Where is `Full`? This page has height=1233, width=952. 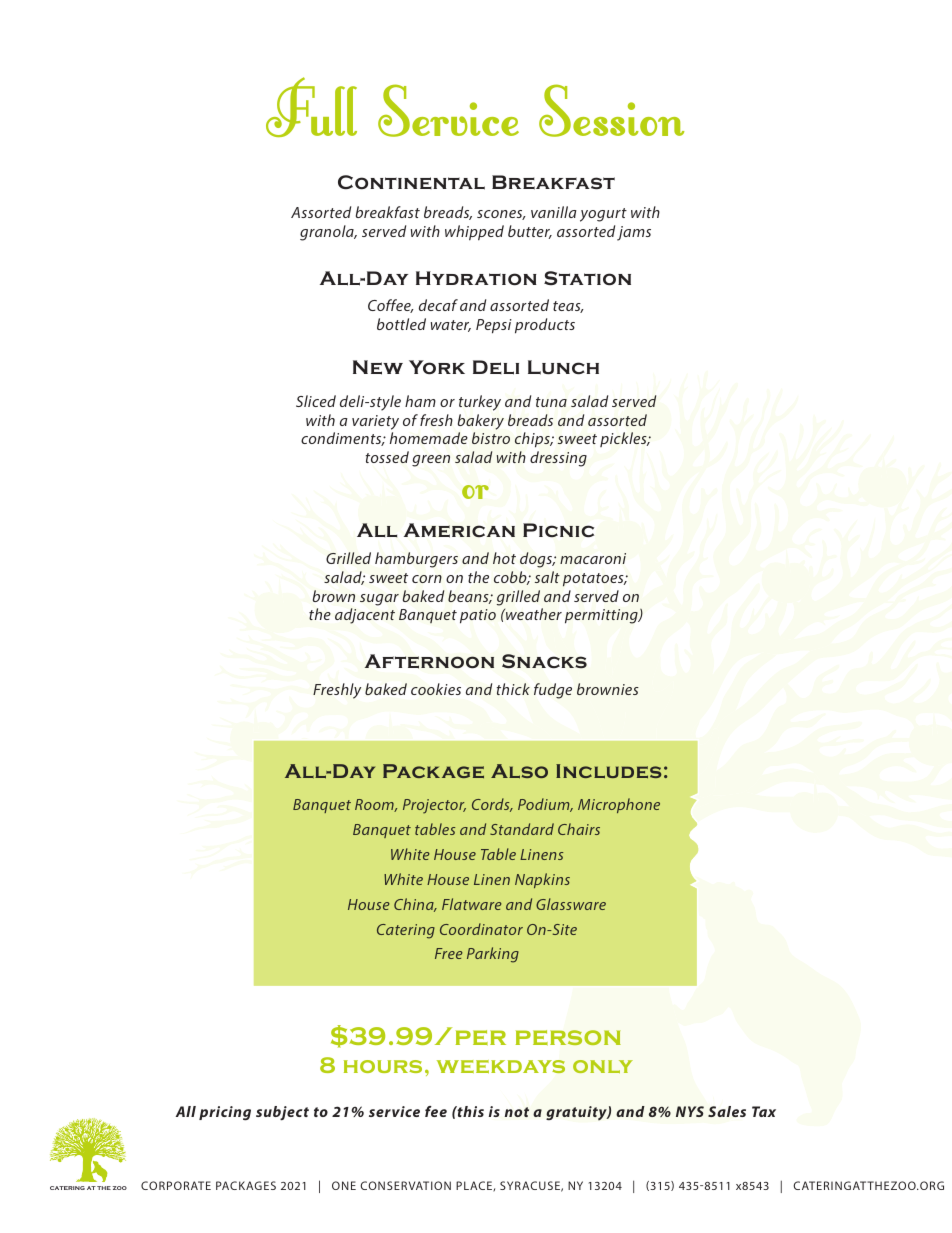 Full is located at coordinates (311, 107).
